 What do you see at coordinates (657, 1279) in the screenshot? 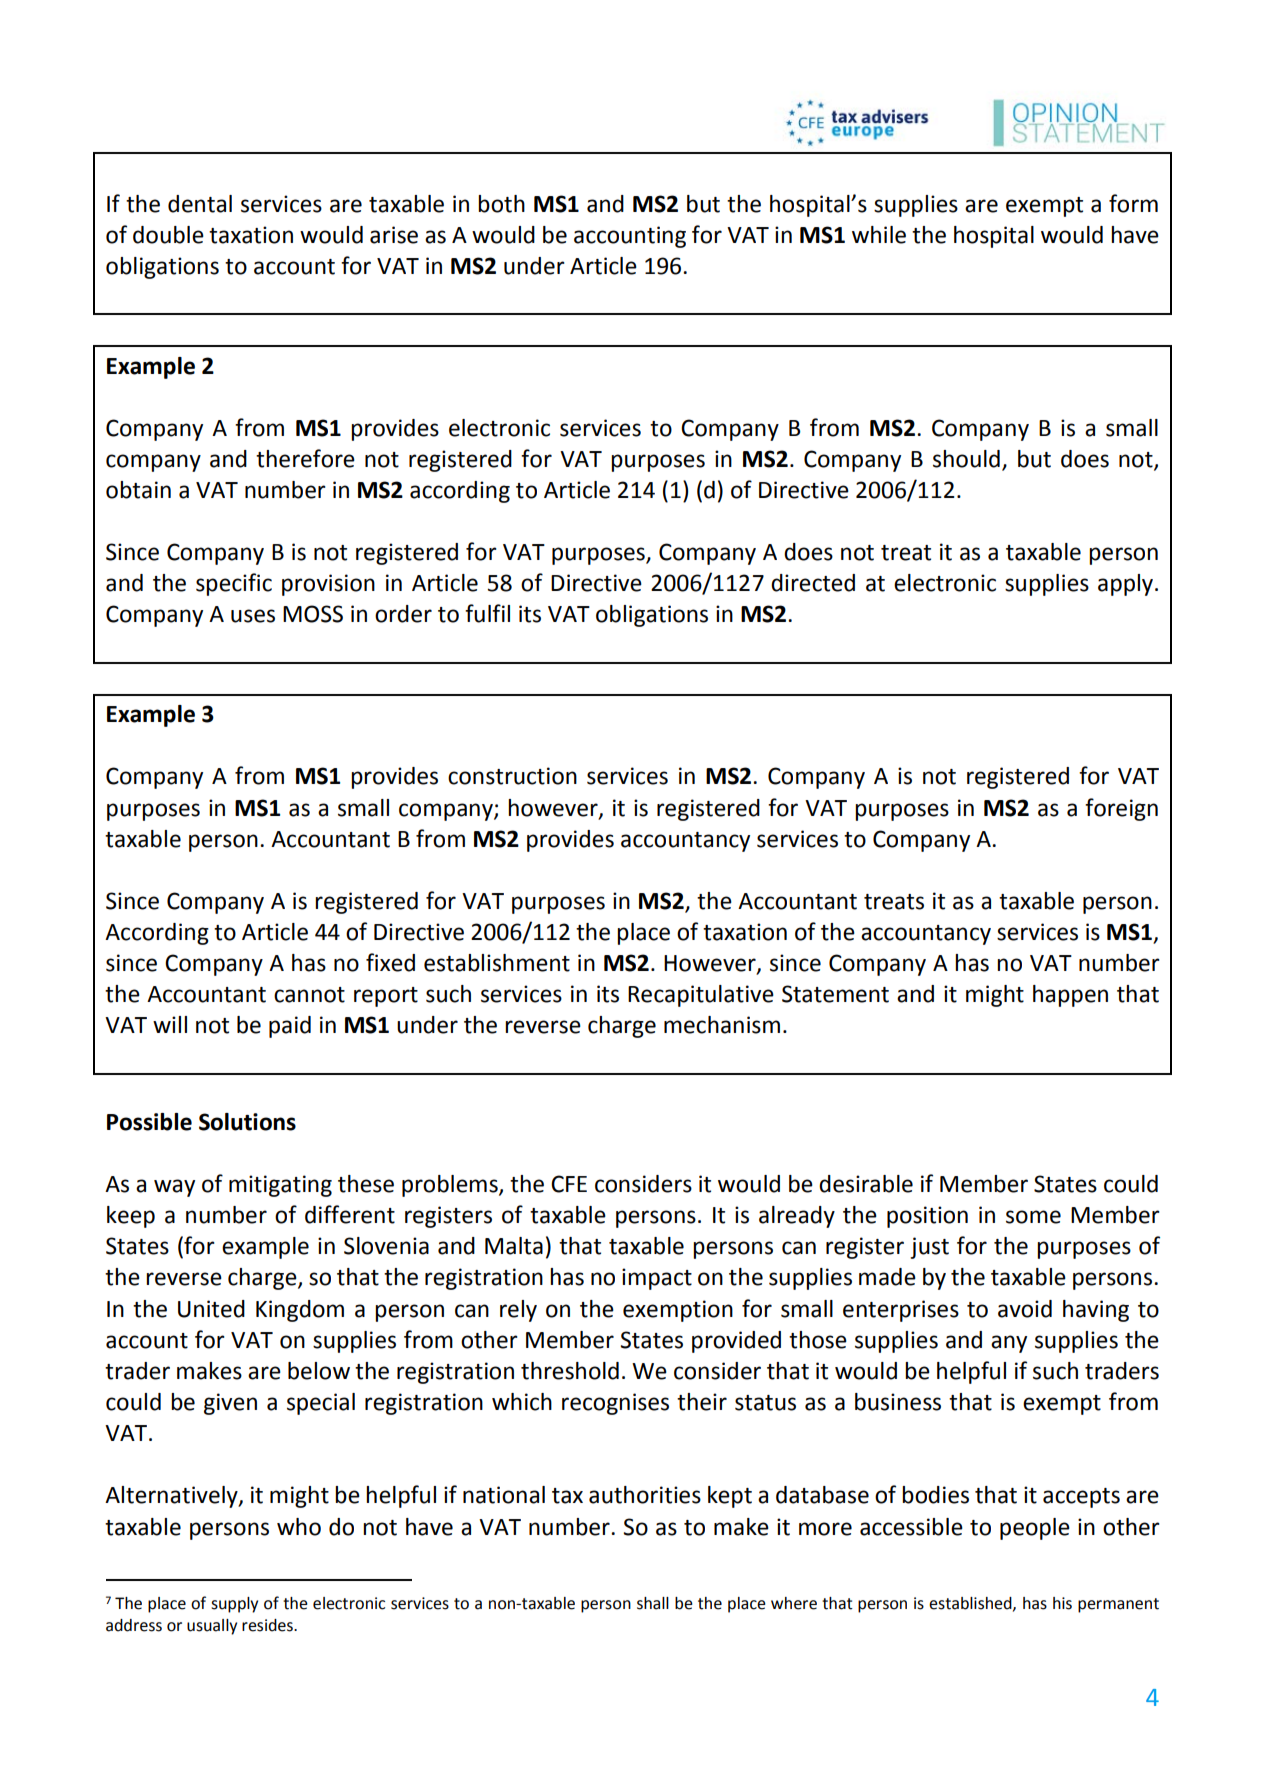
I see `impact` at bounding box center [657, 1279].
